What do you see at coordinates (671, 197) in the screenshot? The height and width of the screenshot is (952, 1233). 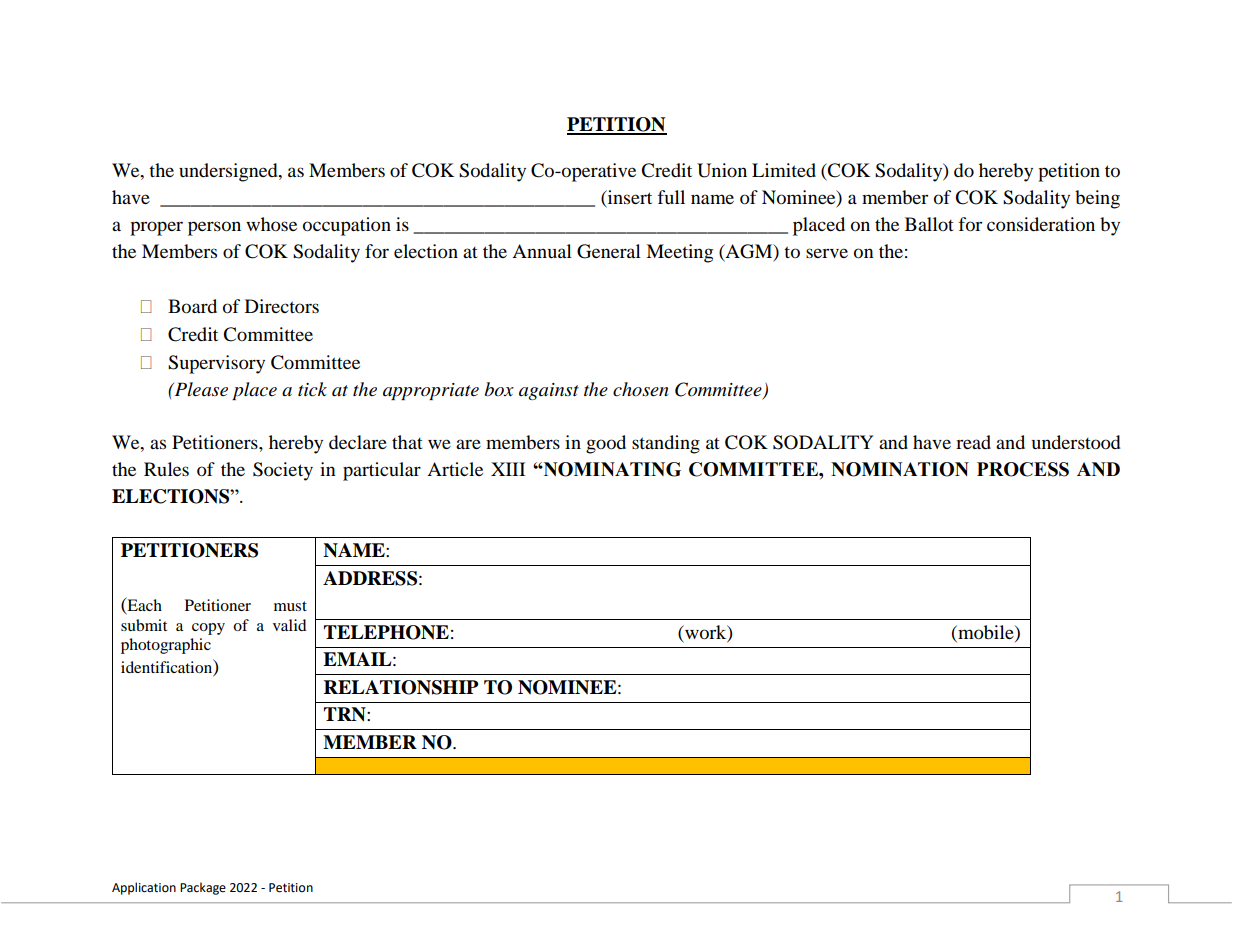 I see `full` at bounding box center [671, 197].
